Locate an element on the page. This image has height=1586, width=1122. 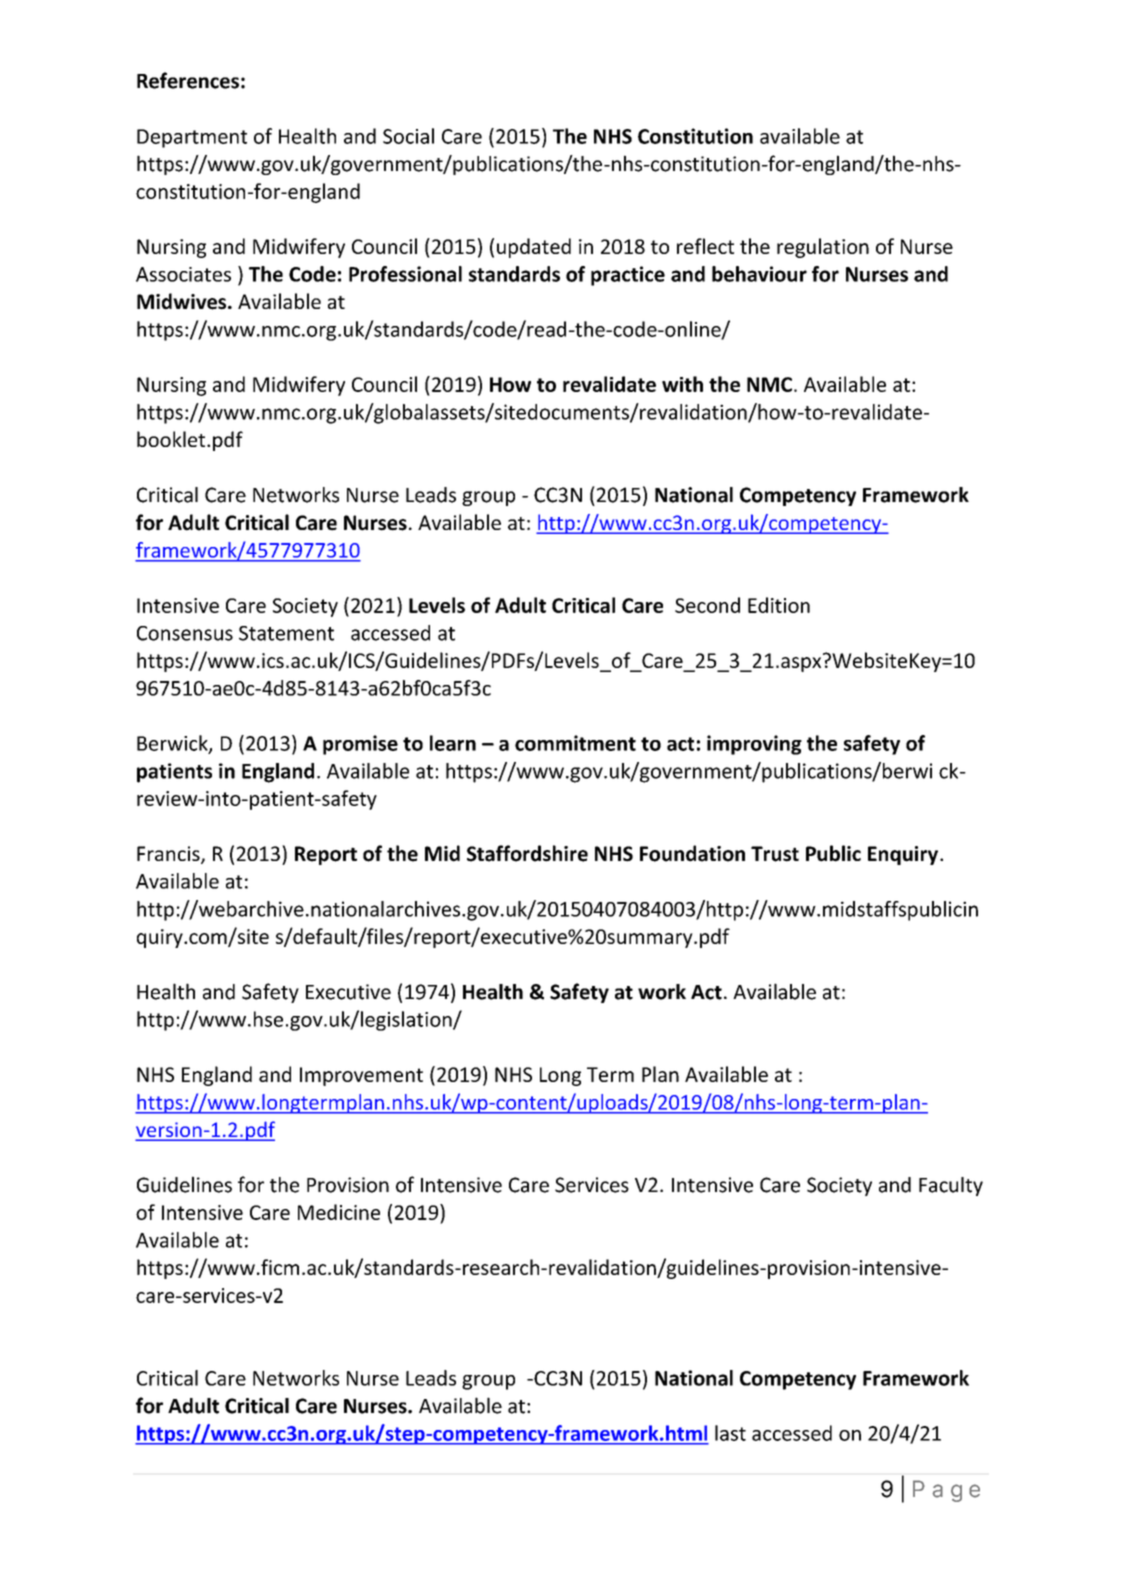
Faculty is located at coordinates (951, 1186).
